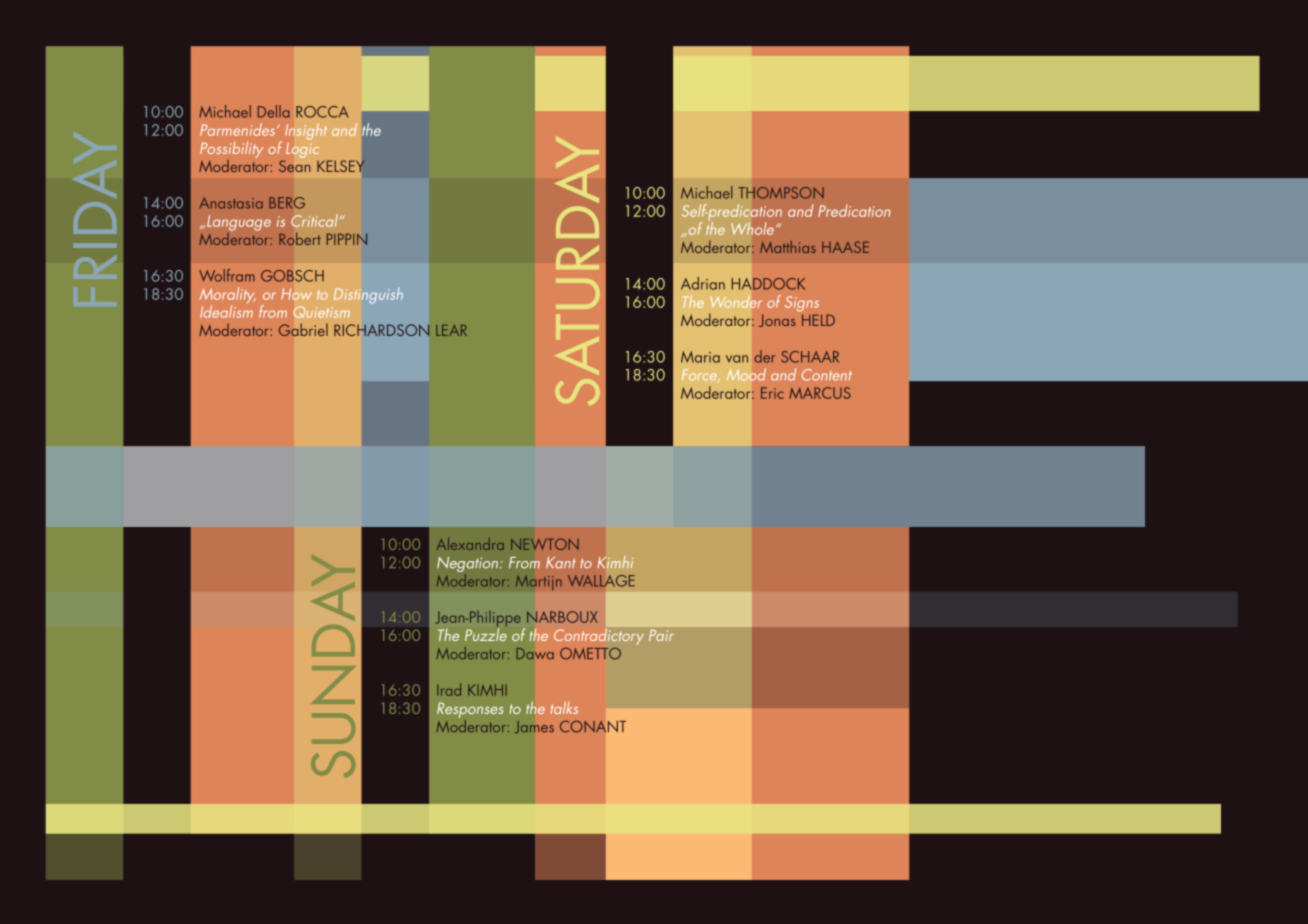 This document has width=1308, height=924. What do you see at coordinates (534, 727) in the document?
I see `James` at bounding box center [534, 727].
